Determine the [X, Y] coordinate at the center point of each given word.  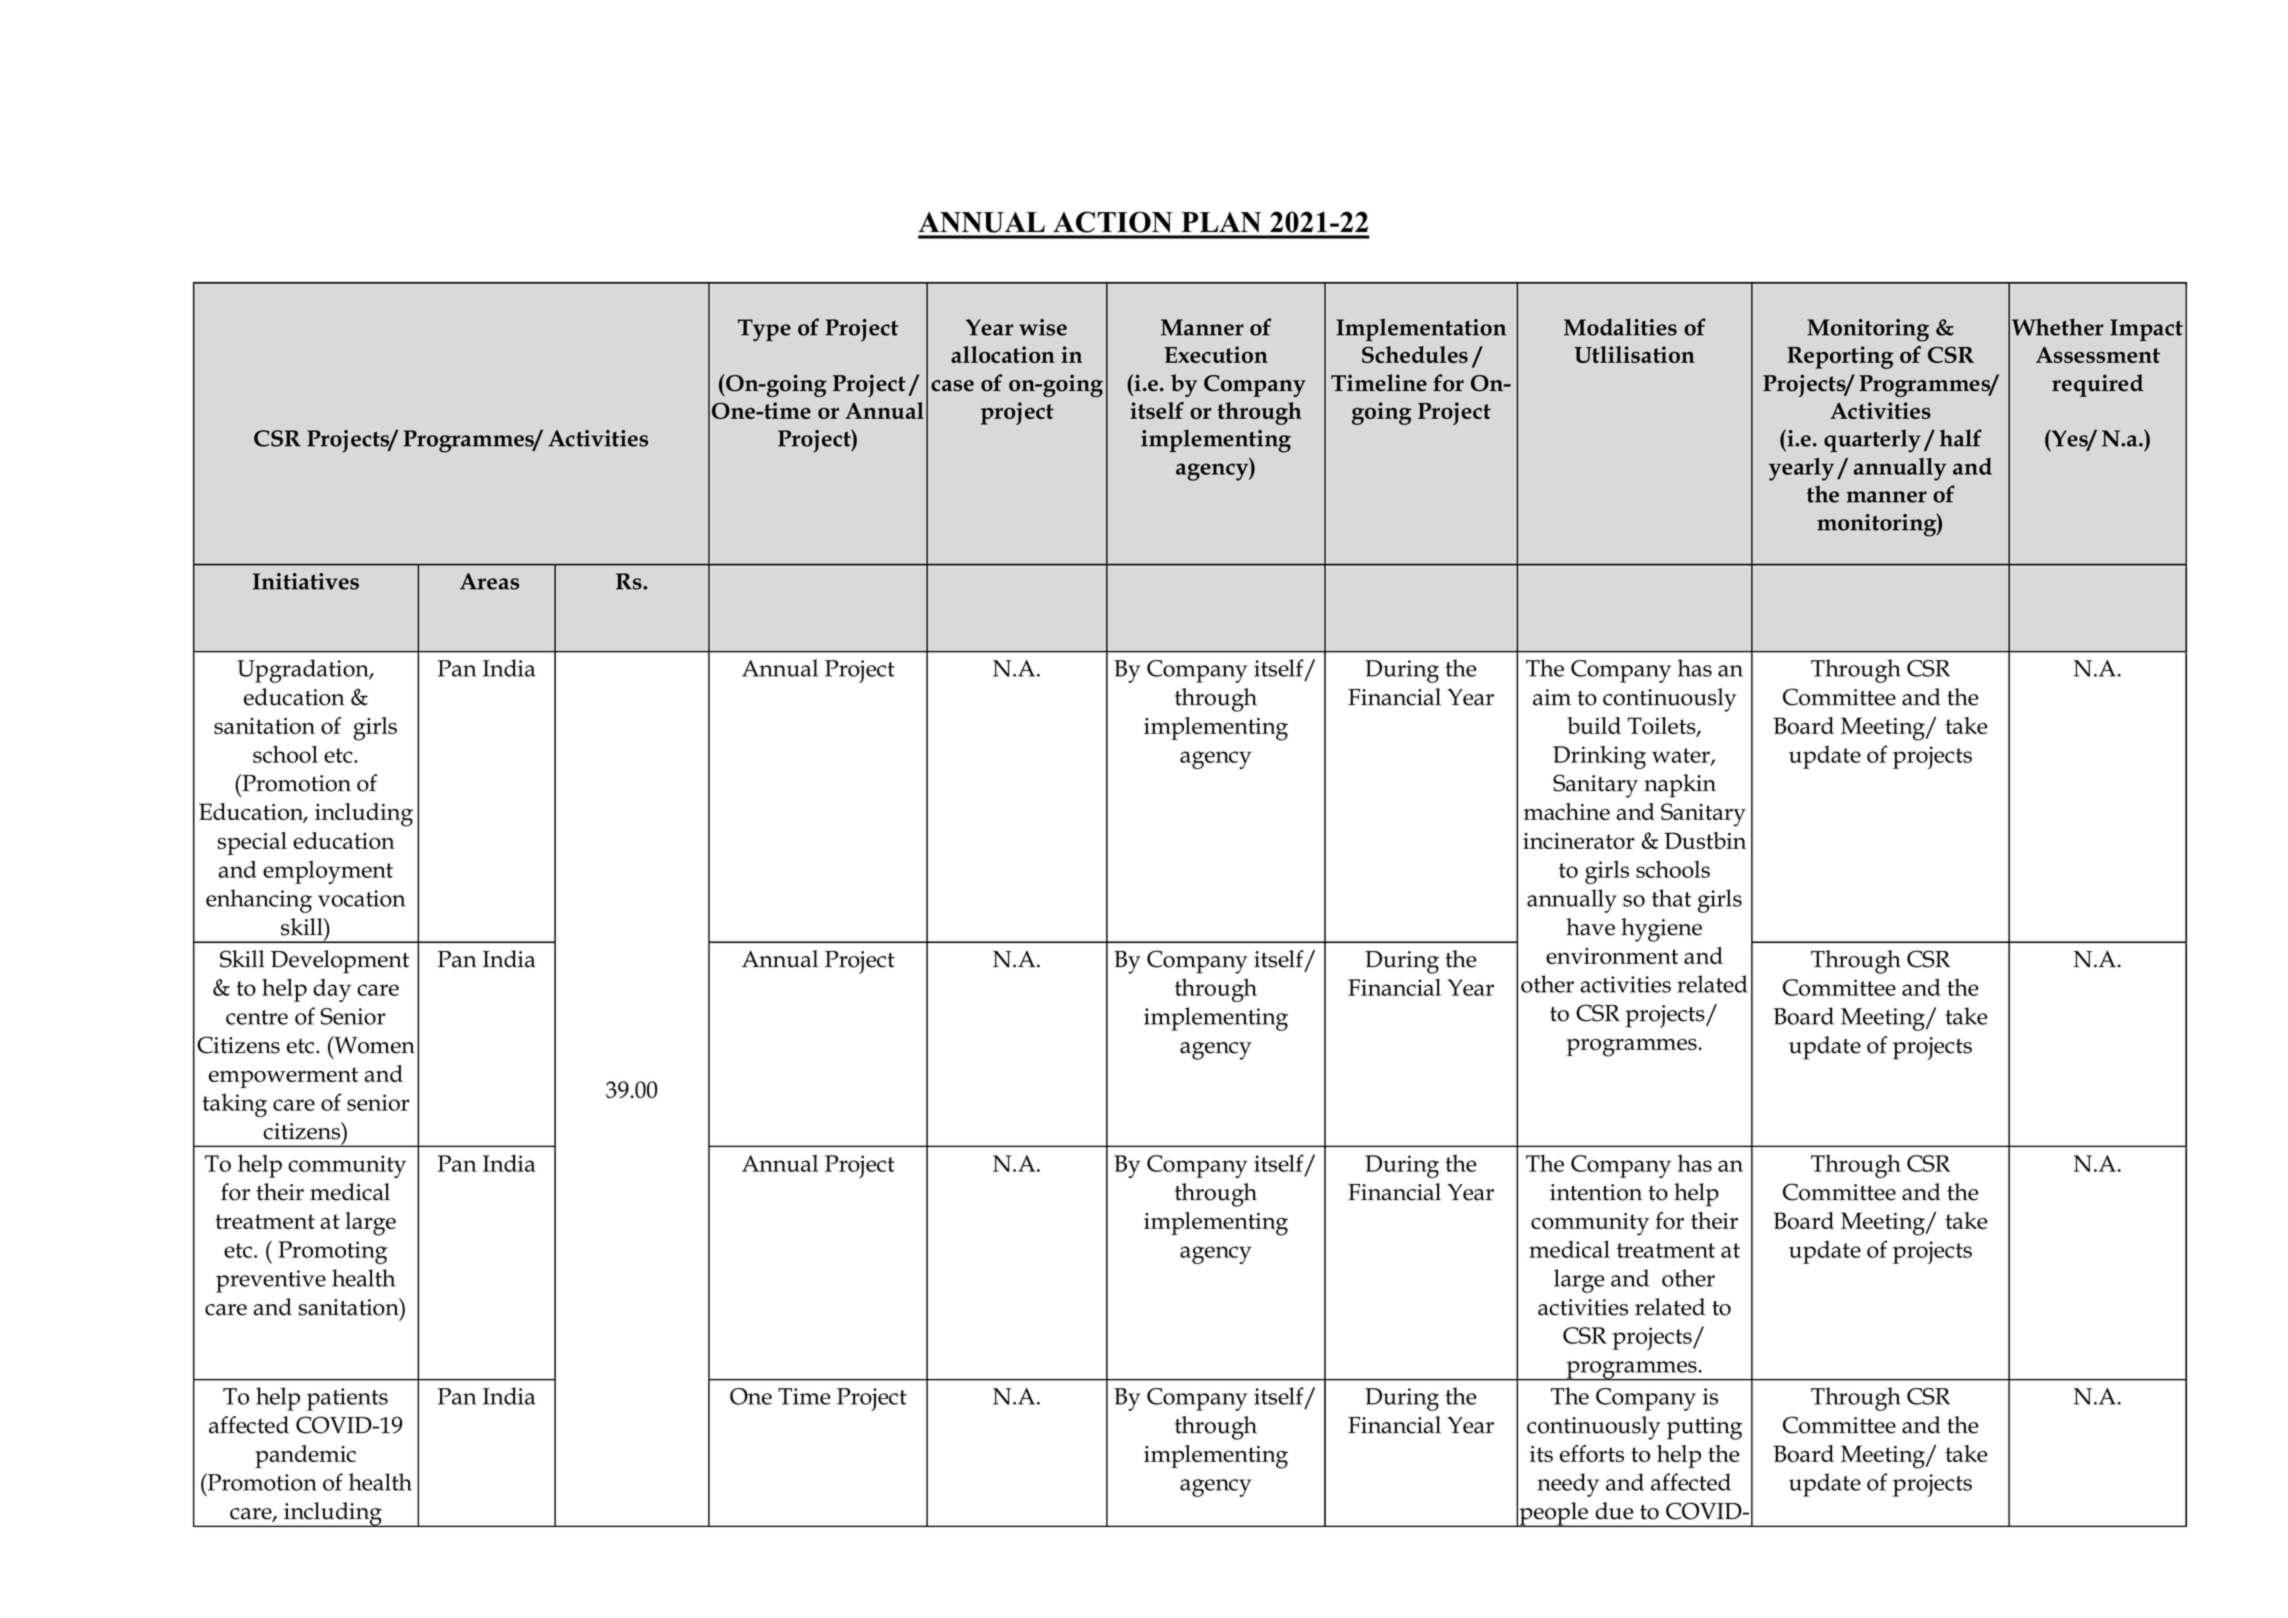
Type [764, 330]
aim [1552, 697]
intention [1596, 1192]
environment [1612, 956]
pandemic [305, 1456]
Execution [1216, 354]
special [252, 843]
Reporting [1840, 357]
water [1682, 756]
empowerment [283, 1077]
